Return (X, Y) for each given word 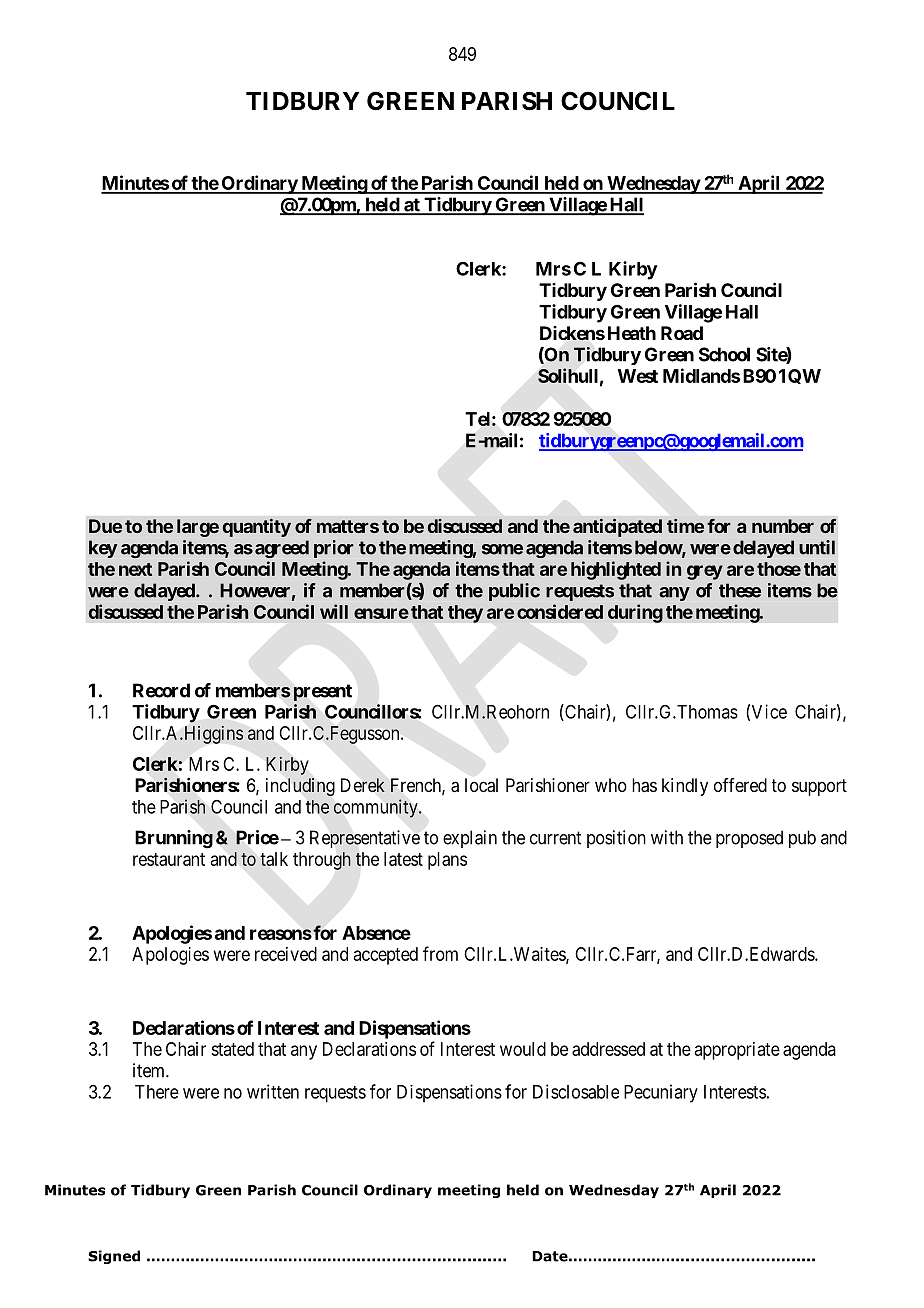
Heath (632, 333)
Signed (114, 1257)
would (523, 1049)
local (481, 785)
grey (705, 572)
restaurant (169, 859)
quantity (257, 528)
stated (232, 1049)
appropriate (737, 1051)
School (724, 354)
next (135, 569)
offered (740, 785)
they (465, 614)
